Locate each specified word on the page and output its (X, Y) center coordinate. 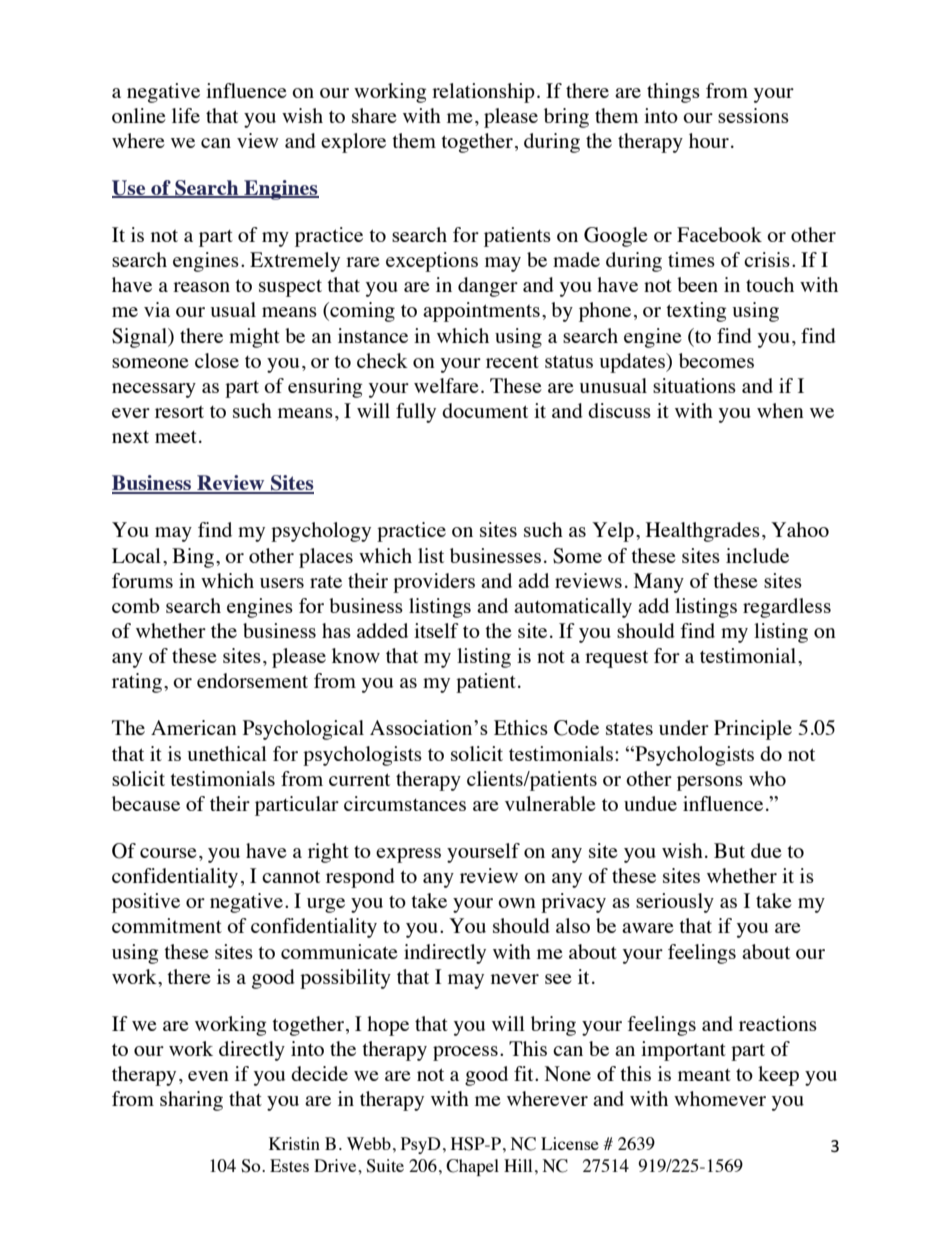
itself (436, 630)
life (186, 115)
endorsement (252, 680)
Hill (518, 1165)
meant (704, 1075)
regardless (787, 608)
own (517, 903)
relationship (483, 93)
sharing (191, 1101)
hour (709, 140)
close (217, 360)
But (729, 850)
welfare (446, 385)
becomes (716, 360)
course (168, 853)
